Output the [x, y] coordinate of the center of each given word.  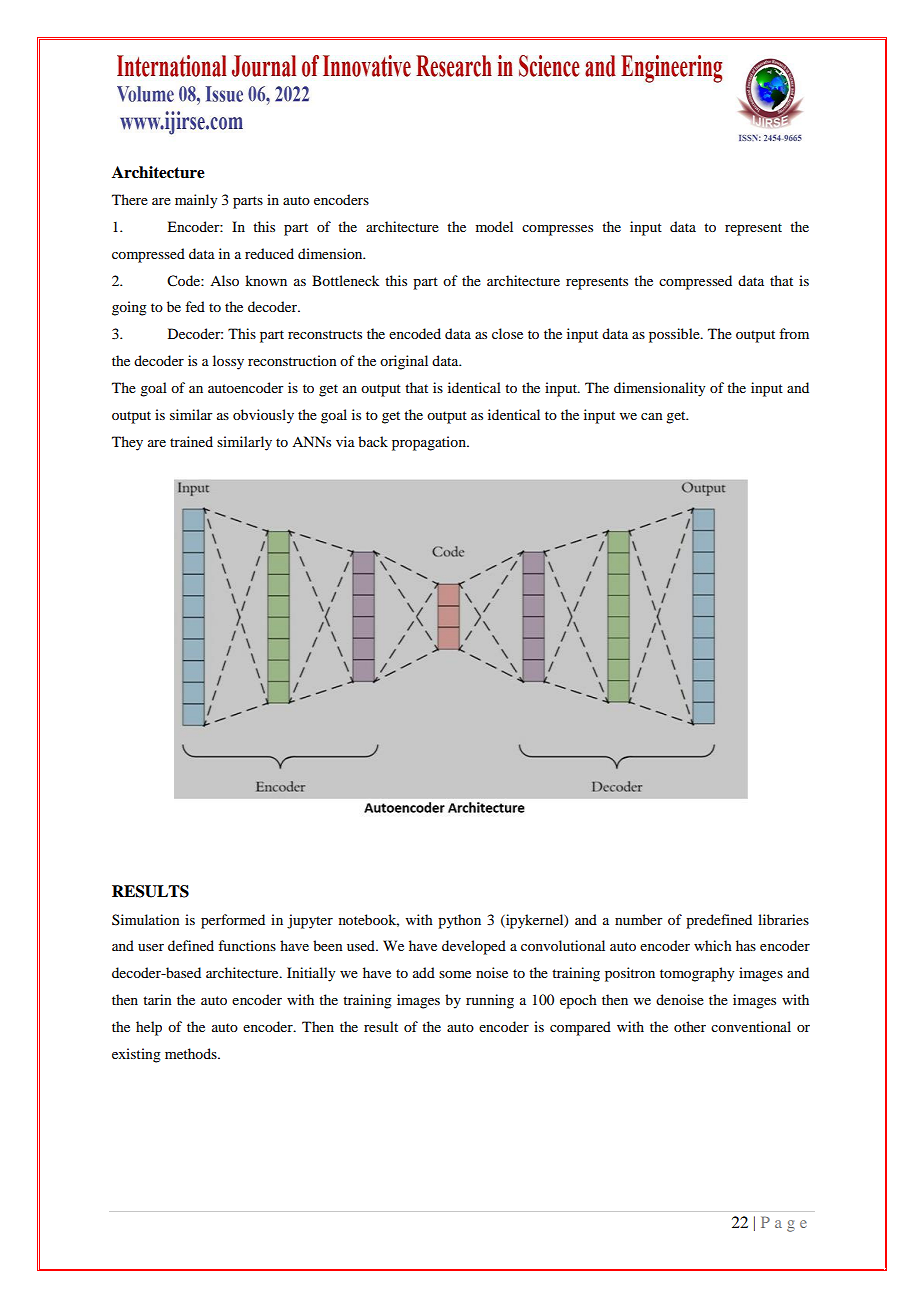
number [639, 919]
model [494, 226]
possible [675, 335]
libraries [783, 919]
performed [233, 921]
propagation [430, 443]
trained [191, 441]
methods [192, 1053]
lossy [228, 362]
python [459, 921]
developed [474, 947]
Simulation [146, 919]
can [652, 416]
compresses [557, 230]
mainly [196, 201]
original [404, 362]
